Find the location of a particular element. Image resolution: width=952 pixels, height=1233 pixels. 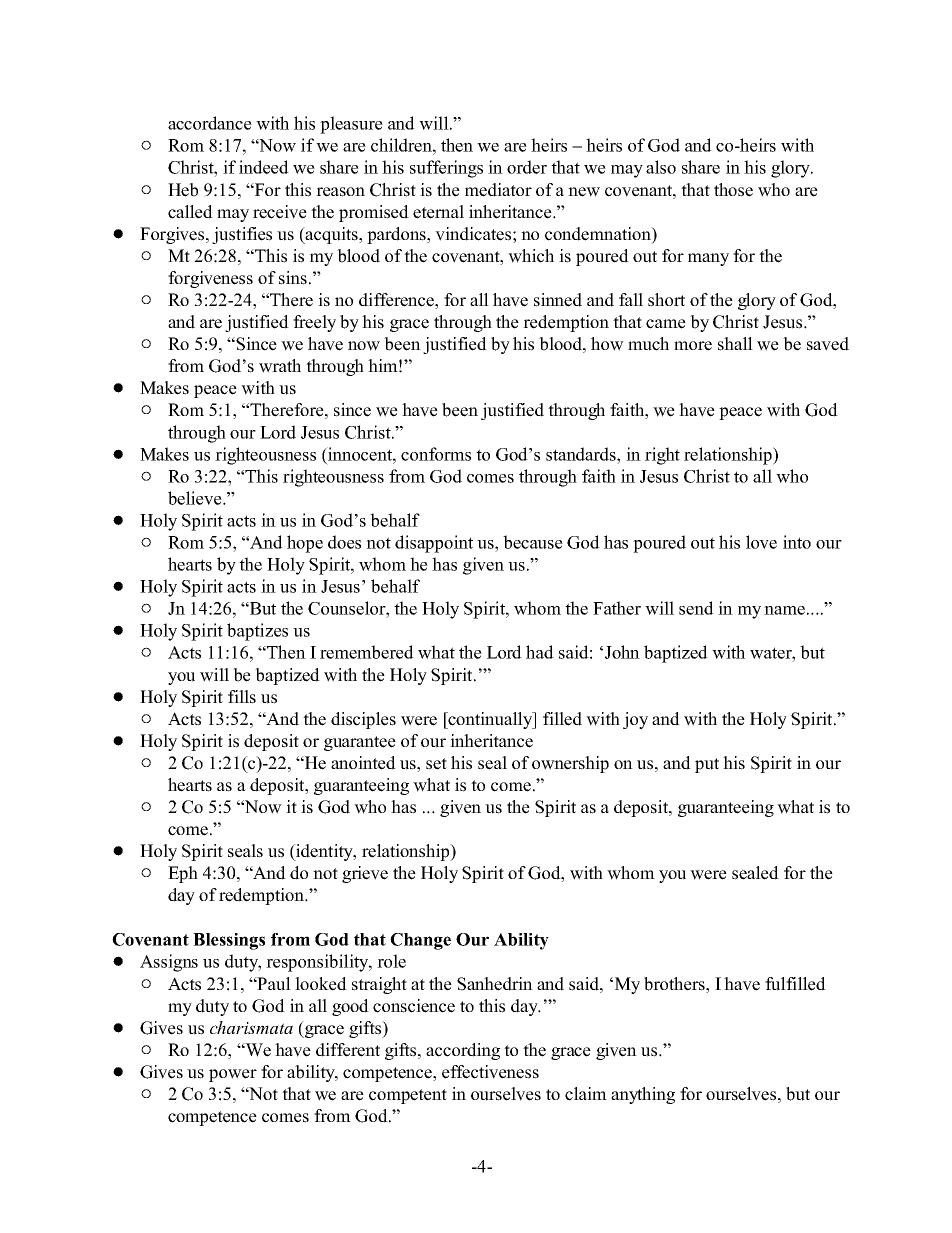

power is located at coordinates (233, 1075).
